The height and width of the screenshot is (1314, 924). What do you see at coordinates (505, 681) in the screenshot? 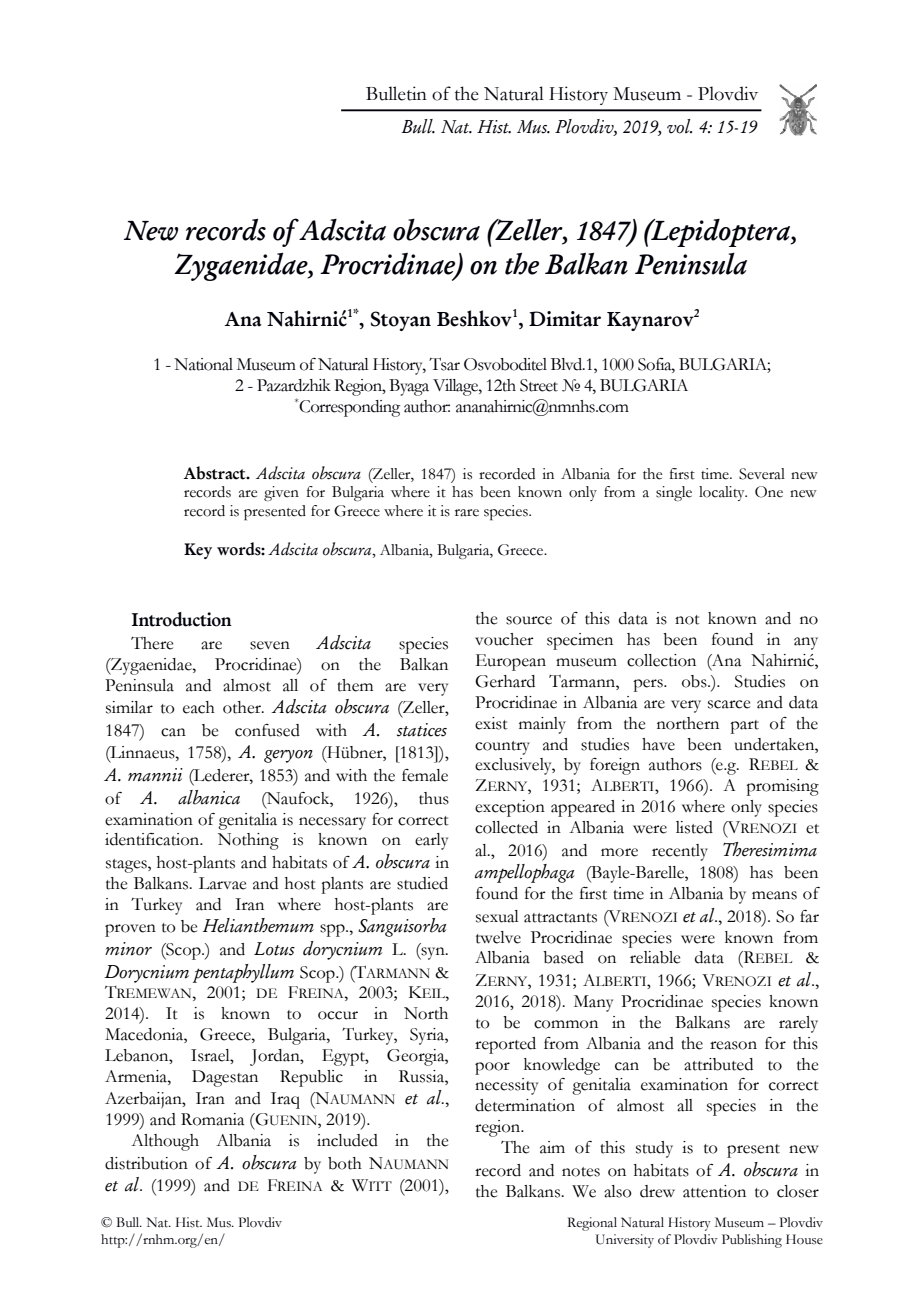
I see `Gerhard` at bounding box center [505, 681].
